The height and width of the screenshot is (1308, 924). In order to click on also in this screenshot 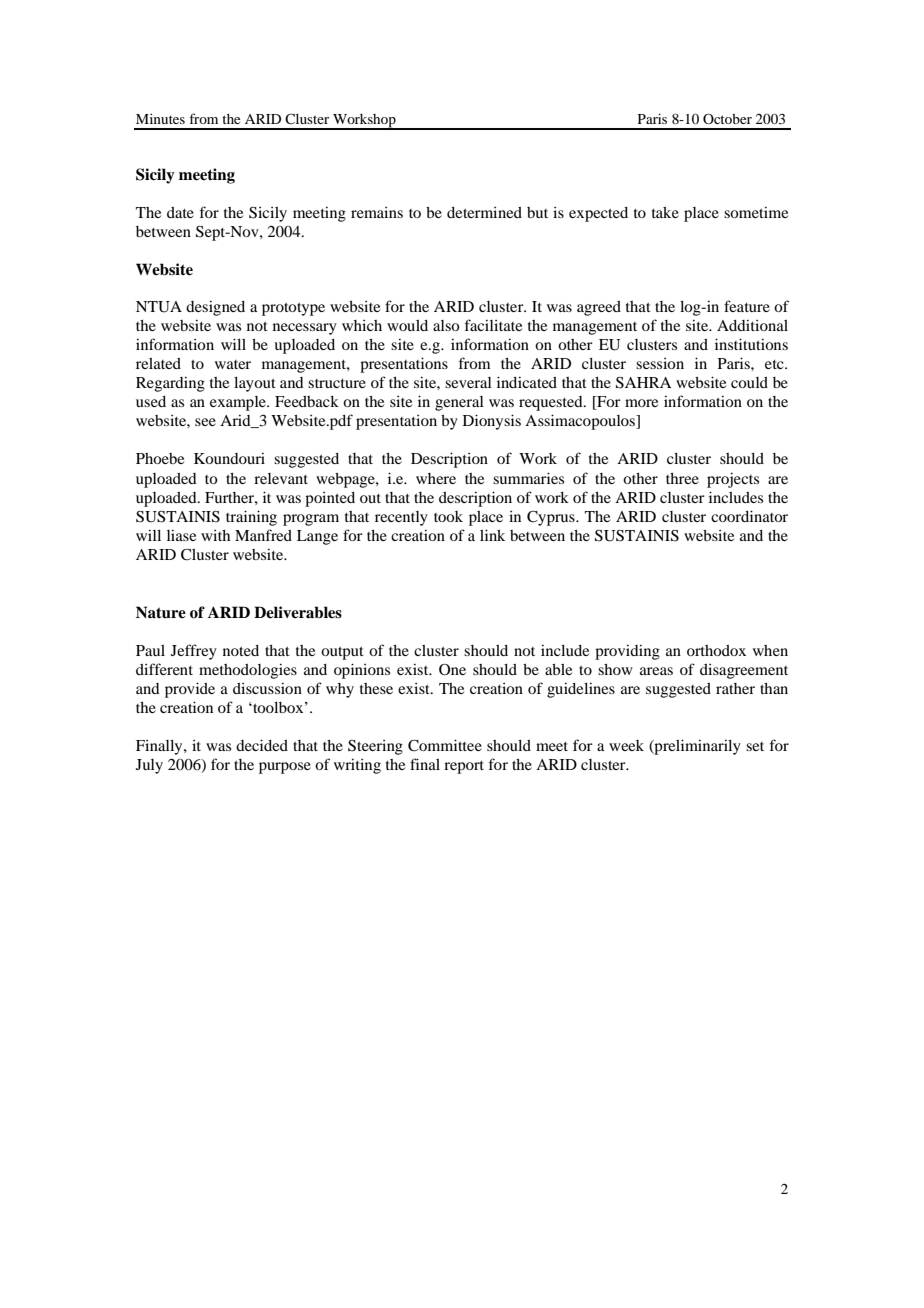, I will do `click(446, 325)`.
